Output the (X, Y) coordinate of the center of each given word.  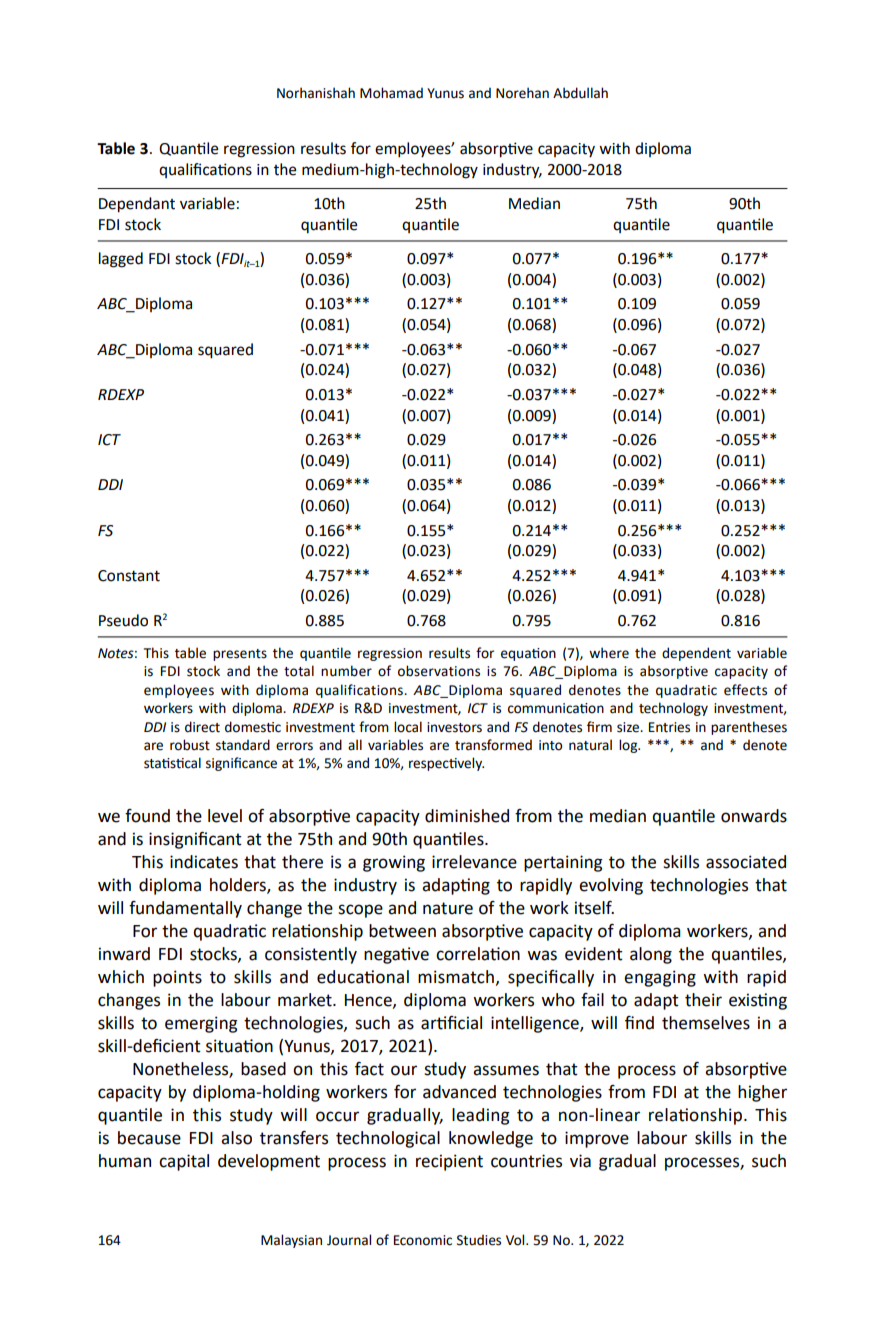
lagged (121, 260)
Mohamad (391, 93)
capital (184, 1162)
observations (439, 671)
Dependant (137, 205)
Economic (423, 1240)
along (651, 955)
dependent (696, 654)
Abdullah (580, 93)
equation (528, 654)
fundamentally (185, 909)
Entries (669, 727)
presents (240, 655)
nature (448, 908)
